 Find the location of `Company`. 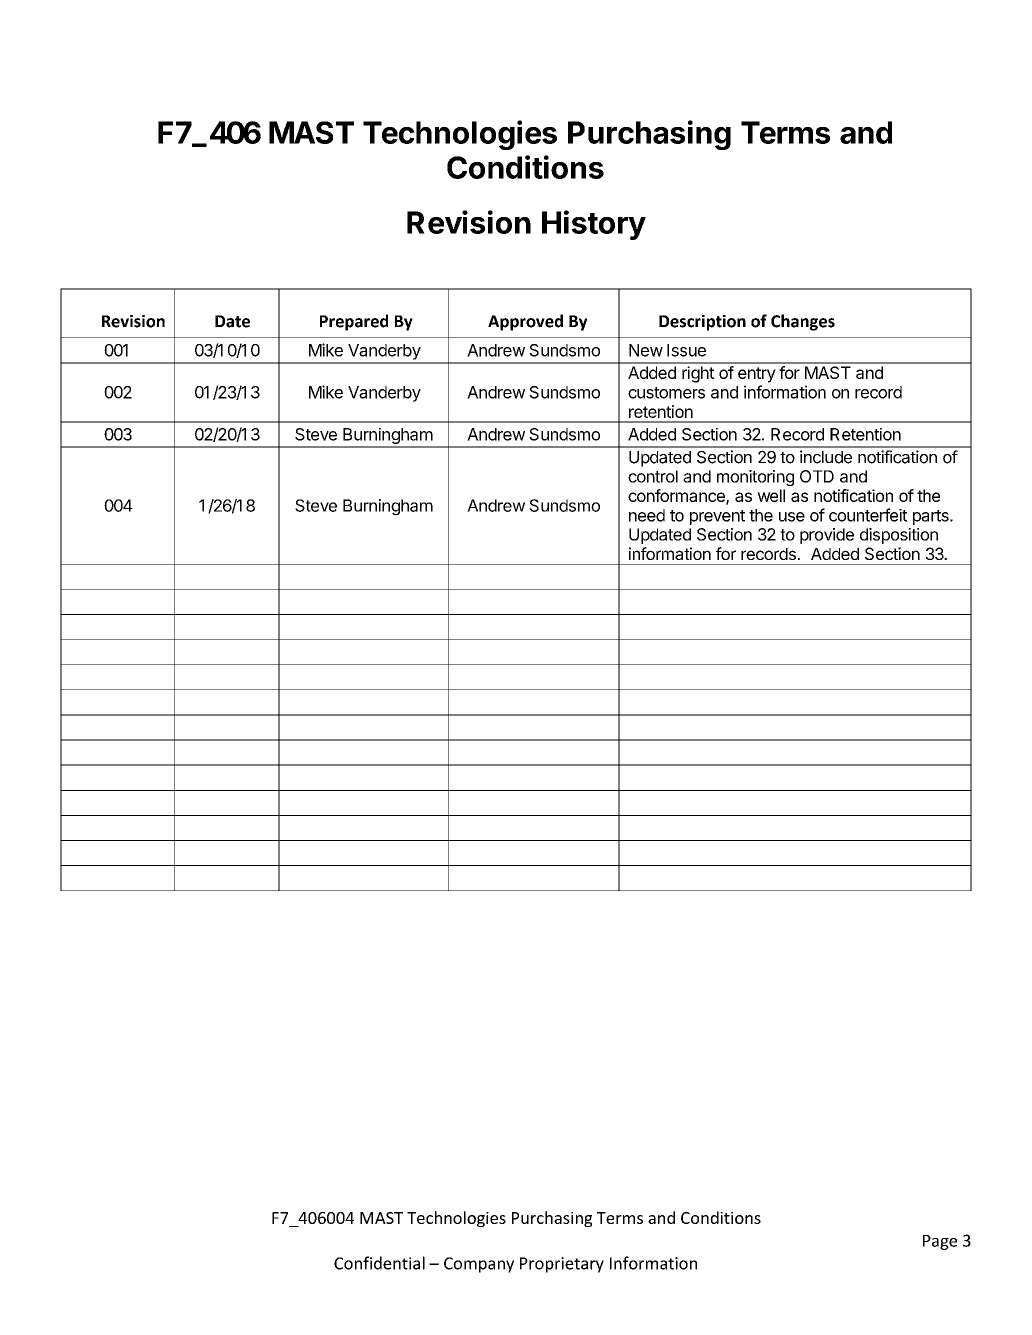

Company is located at coordinates (479, 1265).
